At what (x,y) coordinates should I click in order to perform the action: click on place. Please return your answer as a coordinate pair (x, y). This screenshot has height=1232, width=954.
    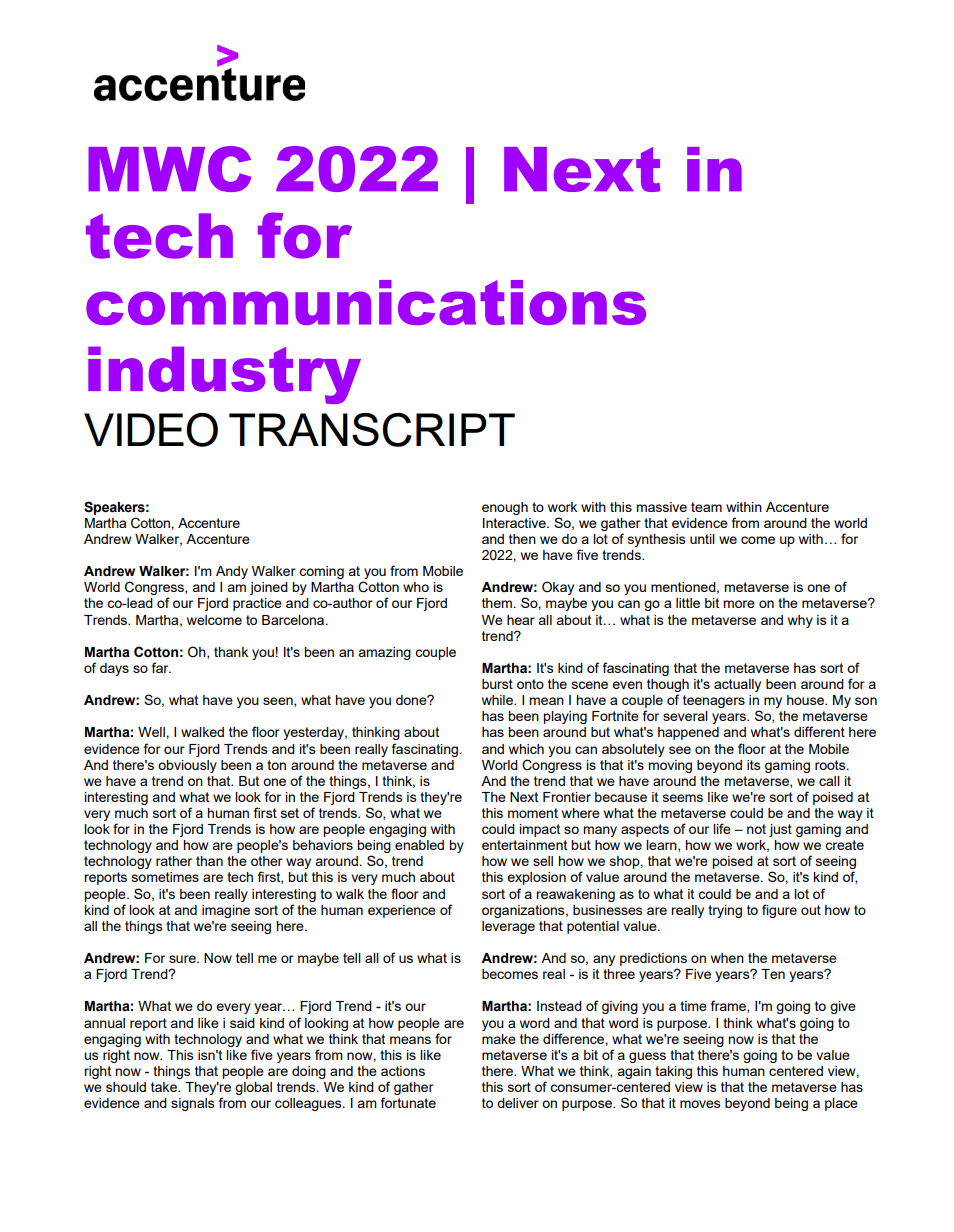
    Looking at the image, I should click on (841, 1104).
